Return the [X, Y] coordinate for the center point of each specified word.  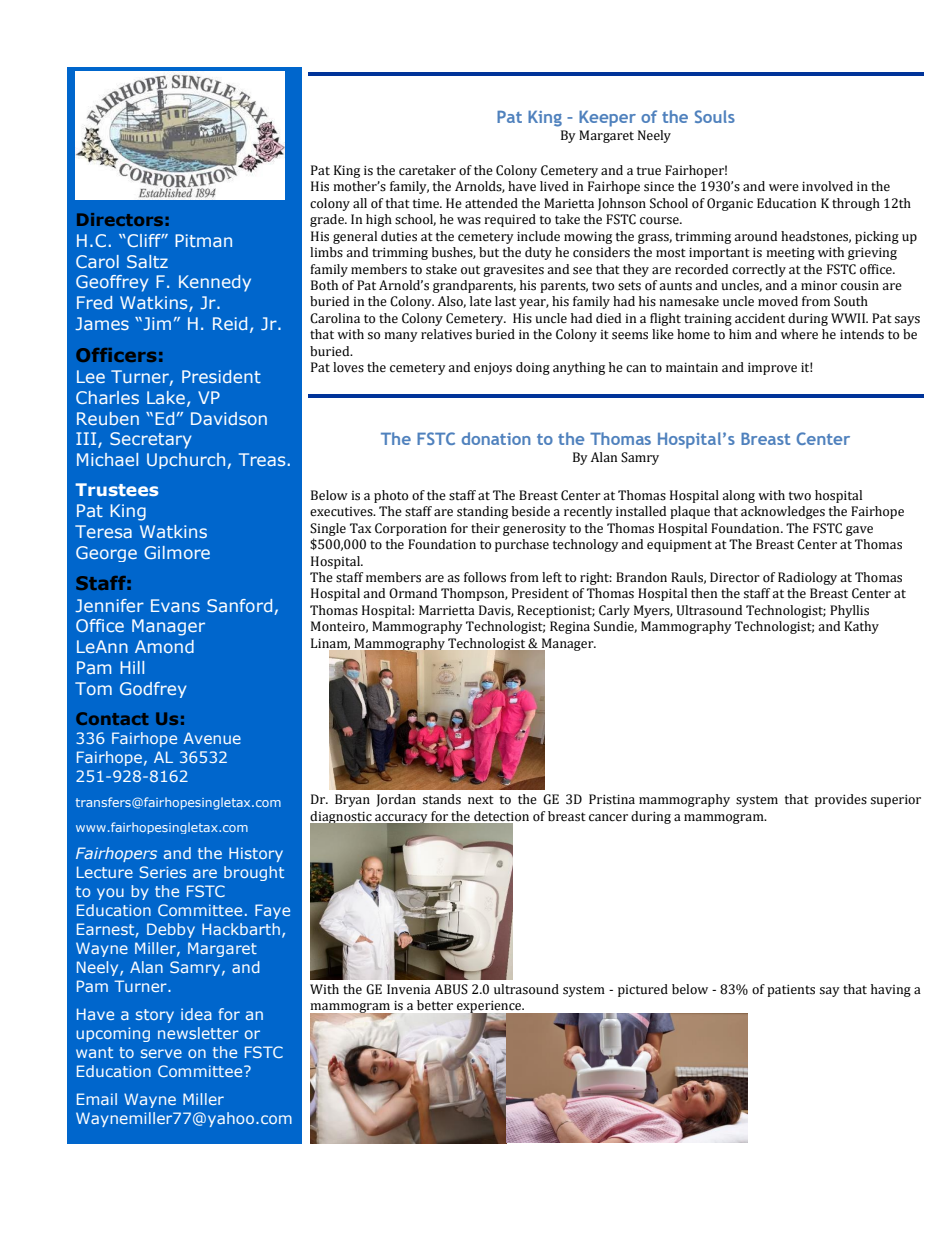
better [435, 1005]
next [481, 800]
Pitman [203, 240]
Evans [175, 605]
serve [161, 1053]
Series [162, 872]
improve [772, 369]
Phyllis [849, 611]
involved [827, 186]
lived [554, 186]
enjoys [493, 369]
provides [841, 800]
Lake [167, 398]
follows [485, 577]
